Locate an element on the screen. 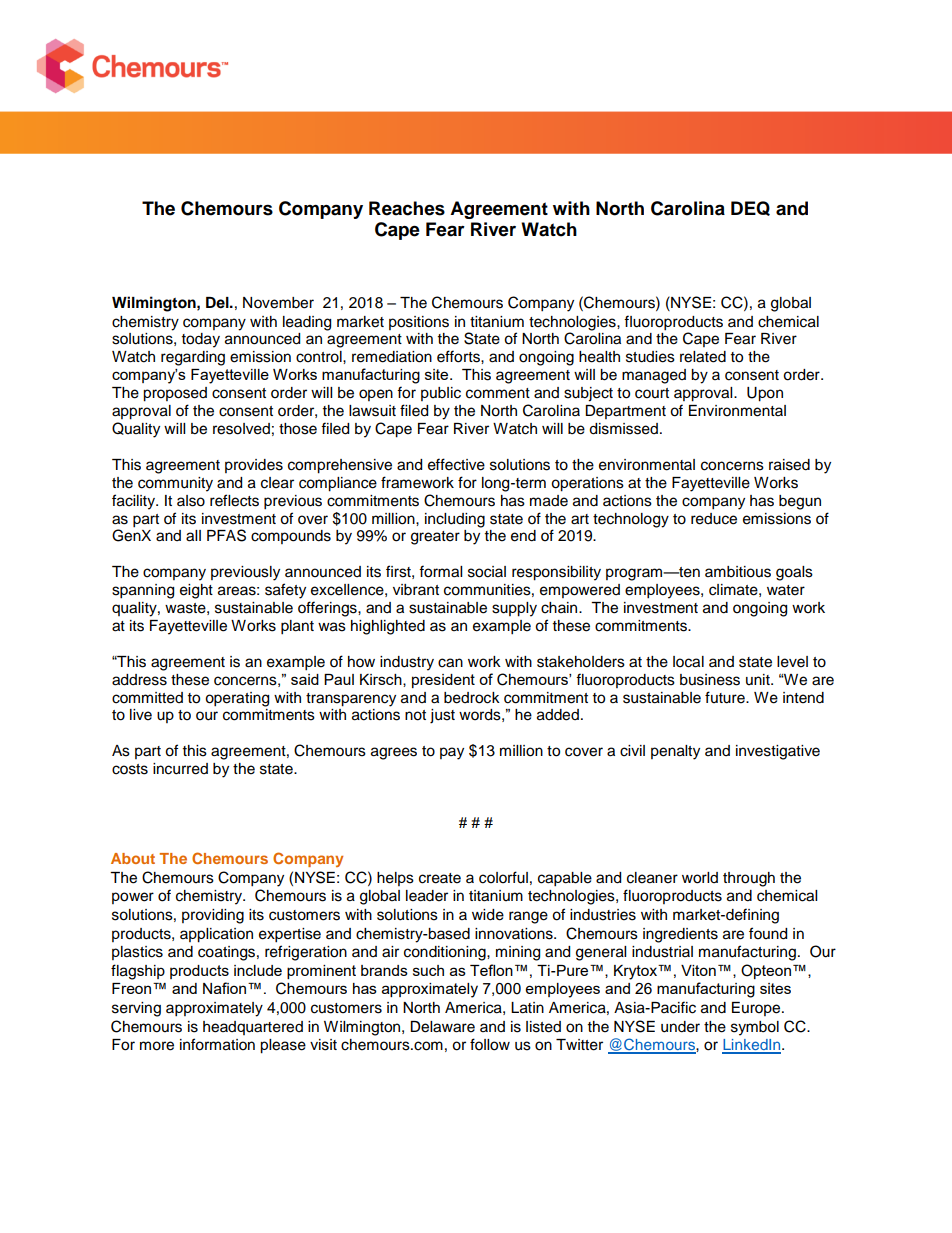 This screenshot has width=952, height=1233. related is located at coordinates (703, 357).
